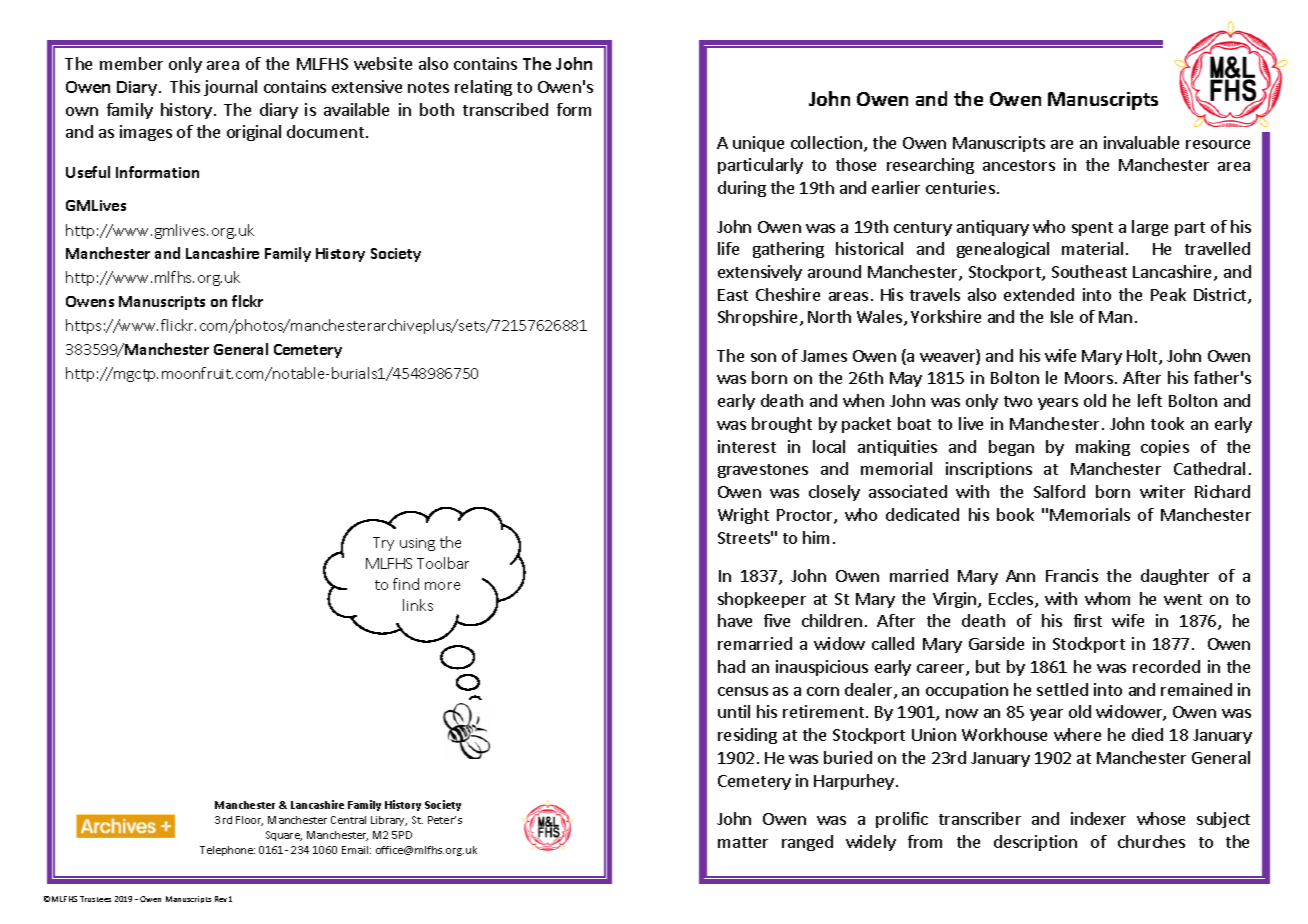 The width and height of the screenshot is (1308, 924). I want to click on Floor, so click(249, 821).
